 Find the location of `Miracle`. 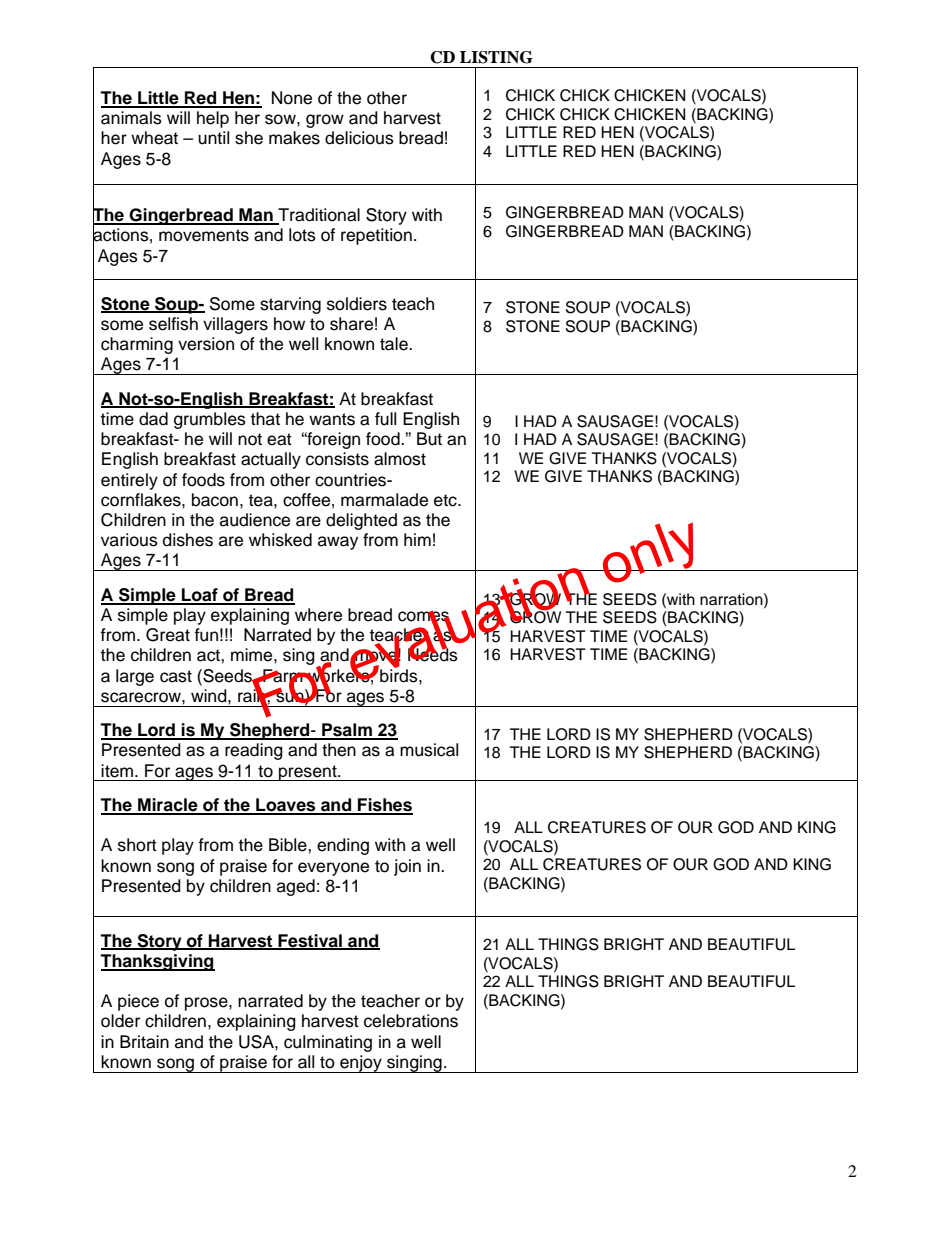

Miracle is located at coordinates (168, 806).
